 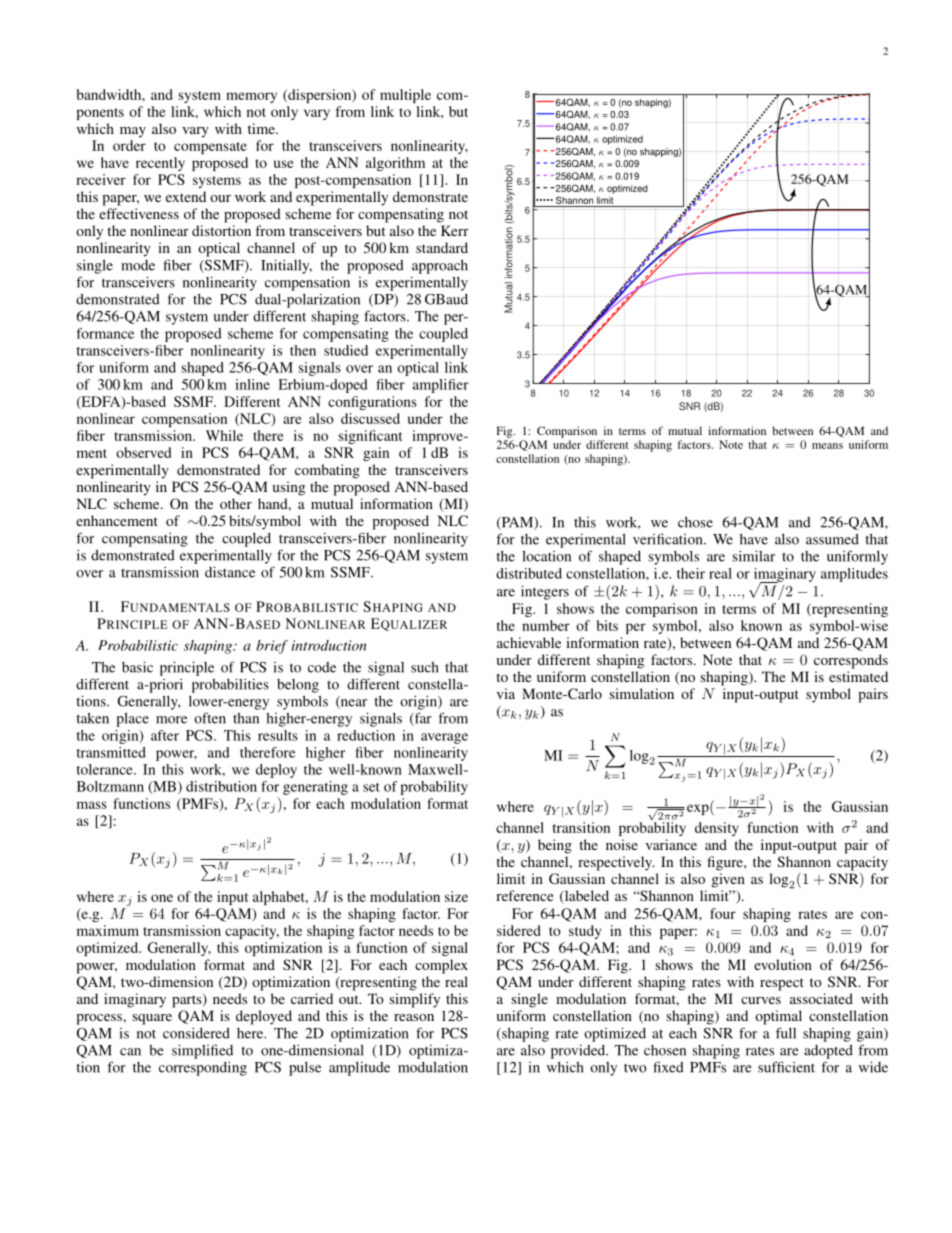 What do you see at coordinates (455, 230) in the document?
I see `Kerr` at bounding box center [455, 230].
